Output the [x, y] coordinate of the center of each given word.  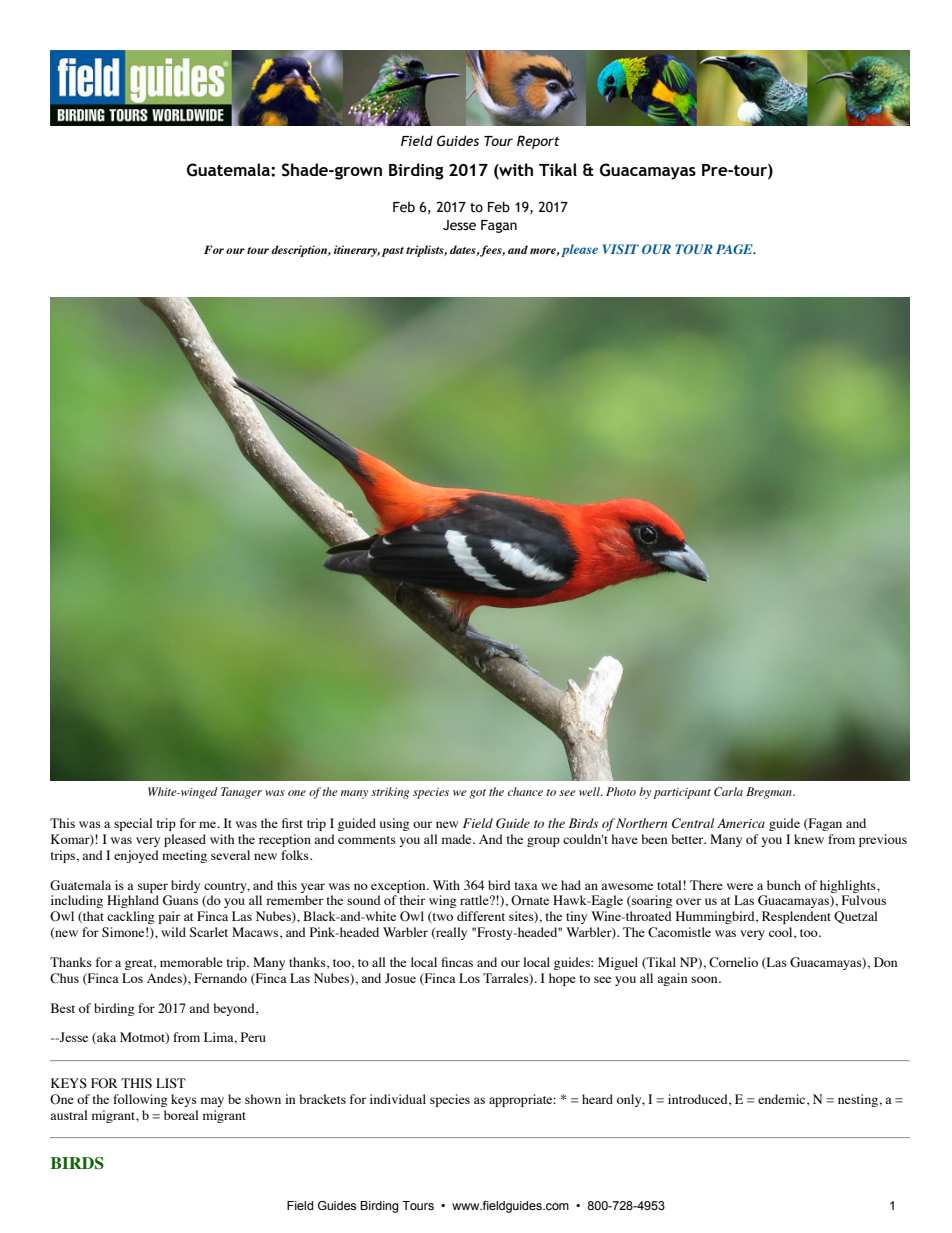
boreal [181, 1115]
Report [538, 142]
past [393, 252]
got [477, 794]
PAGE [735, 249]
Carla [728, 792]
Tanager [241, 793]
